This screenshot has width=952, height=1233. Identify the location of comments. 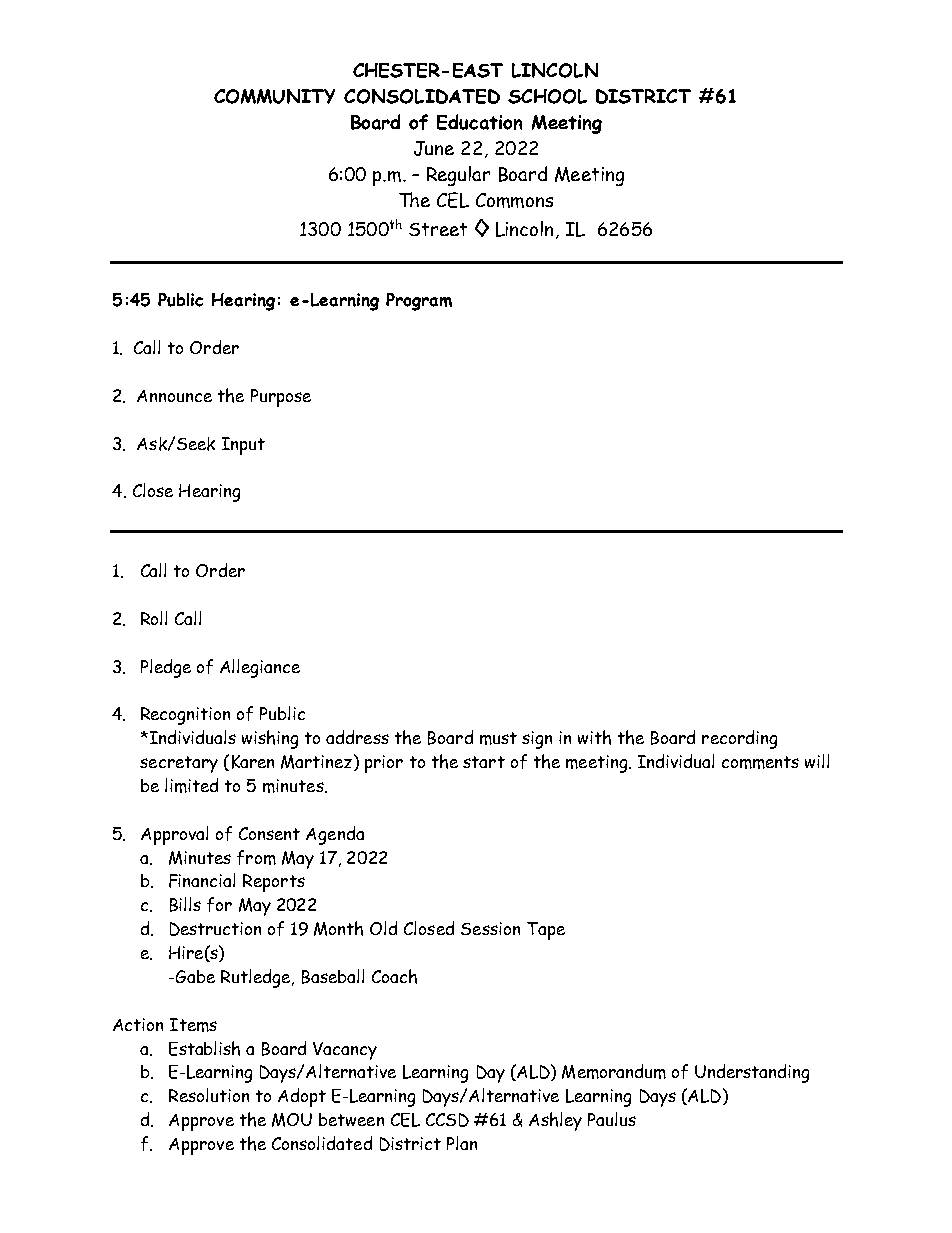
(760, 762).
